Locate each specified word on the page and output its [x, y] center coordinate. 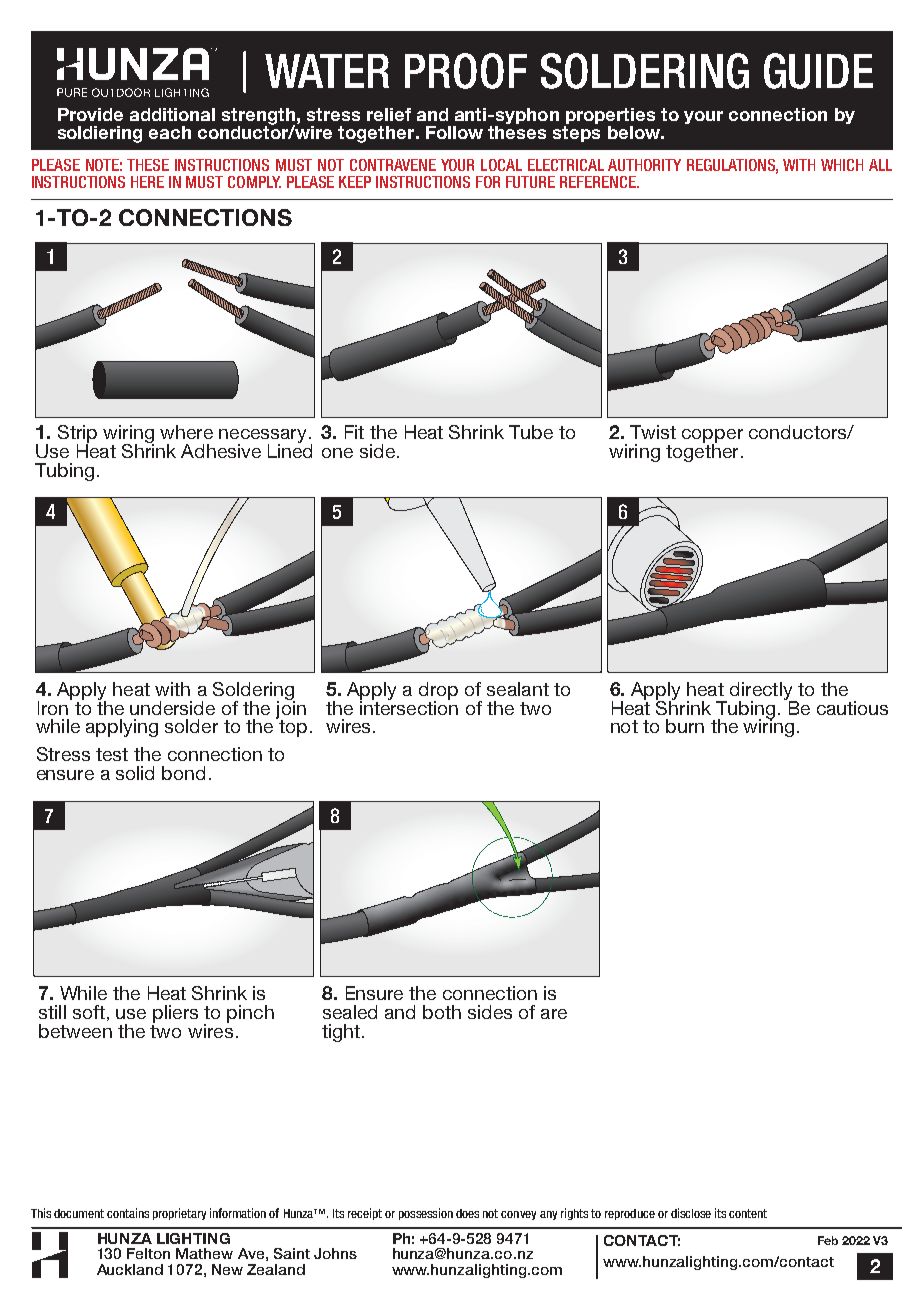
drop [438, 692]
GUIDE [818, 71]
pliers [175, 1014]
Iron [53, 708]
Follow [454, 132]
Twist [653, 432]
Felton [148, 1253]
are [554, 1014]
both [442, 1012]
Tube [531, 432]
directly [762, 692]
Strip [77, 435]
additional [172, 114]
